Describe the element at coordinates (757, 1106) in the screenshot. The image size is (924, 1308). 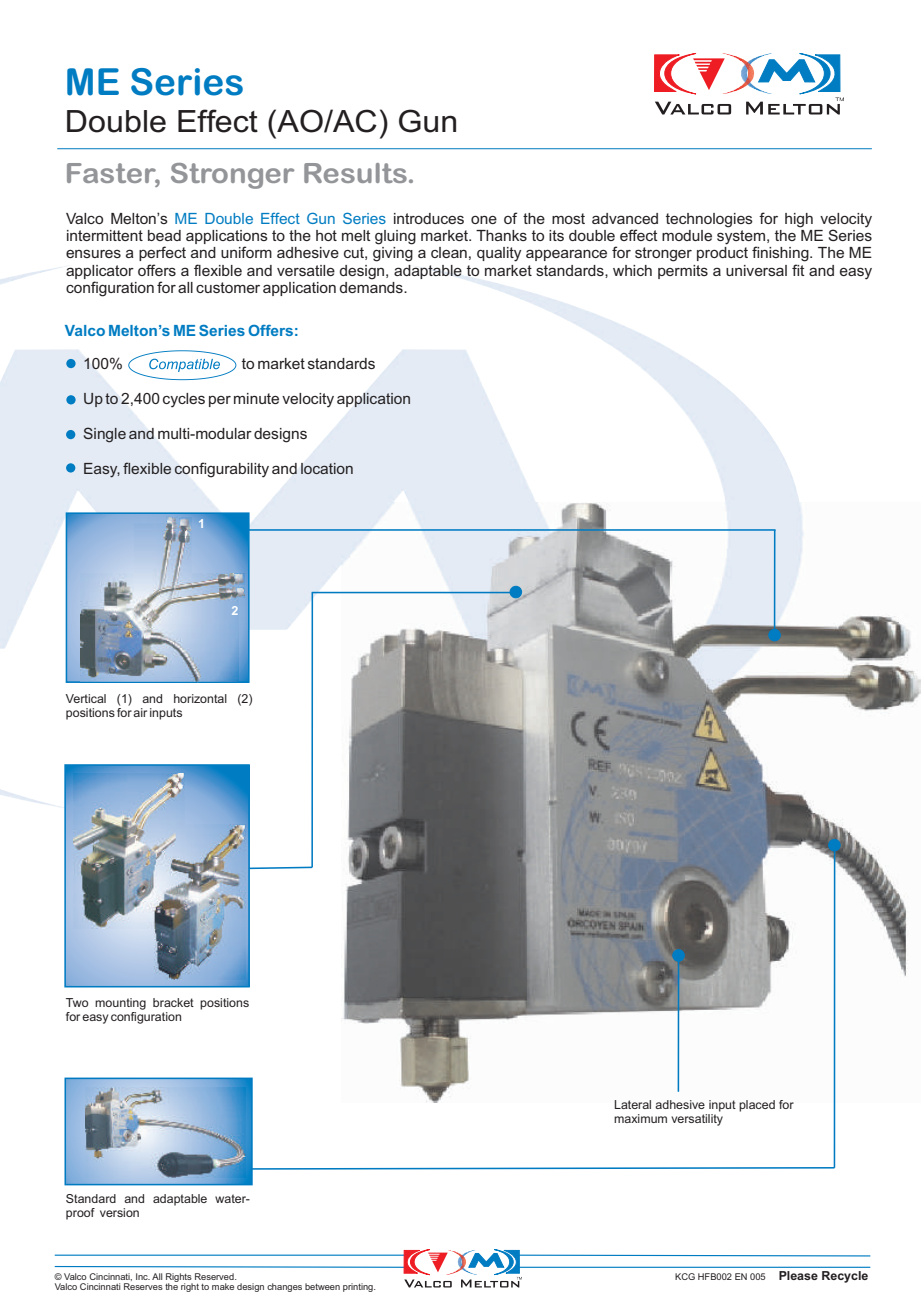
I see `placed` at that location.
